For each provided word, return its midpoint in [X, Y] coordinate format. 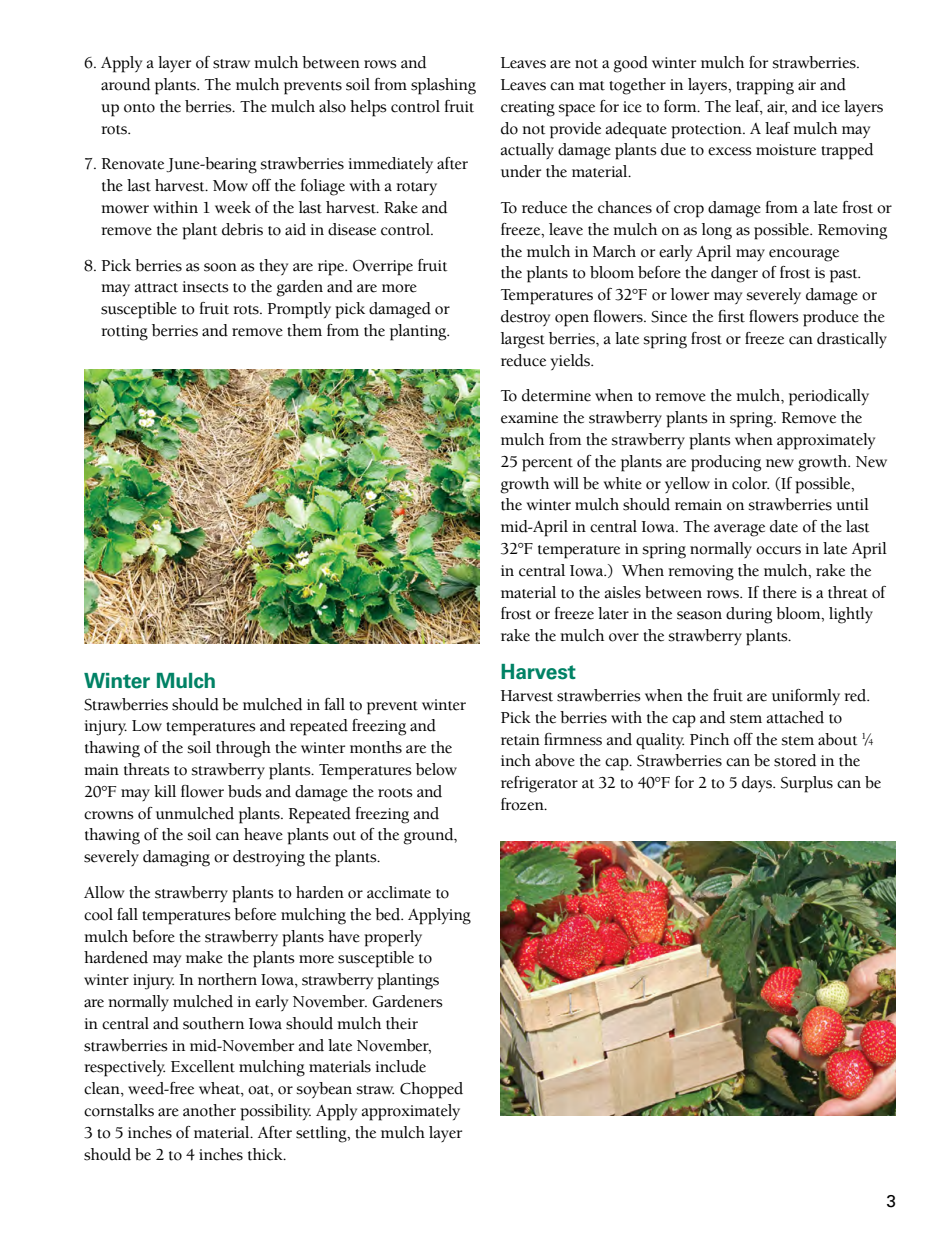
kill [165, 791]
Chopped [431, 1090]
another [209, 1110]
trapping [765, 87]
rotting [124, 333]
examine [529, 418]
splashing [443, 86]
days [758, 784]
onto [139, 108]
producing [726, 463]
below [436, 769]
